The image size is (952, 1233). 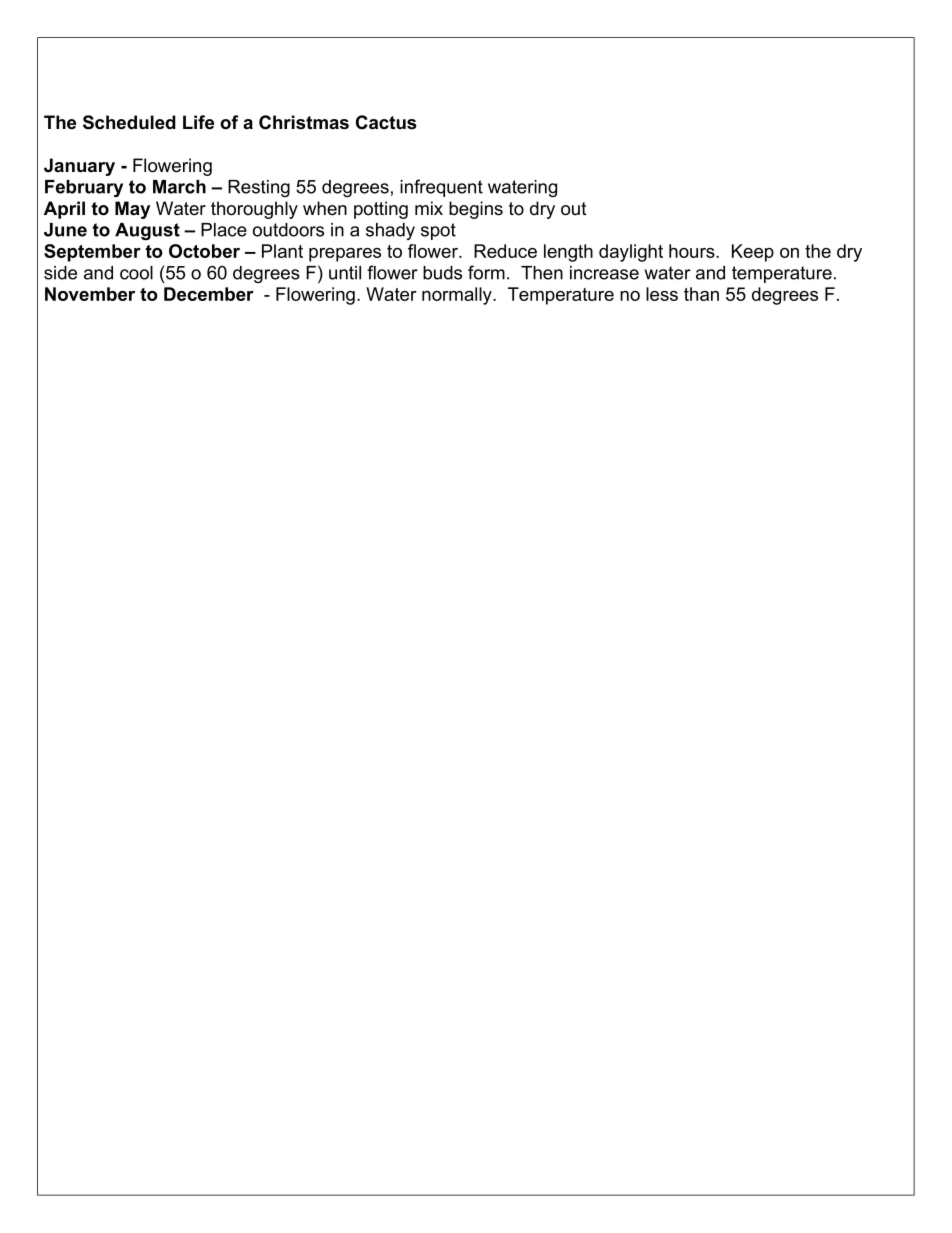 What do you see at coordinates (198, 122) in the screenshot?
I see `Life` at bounding box center [198, 122].
